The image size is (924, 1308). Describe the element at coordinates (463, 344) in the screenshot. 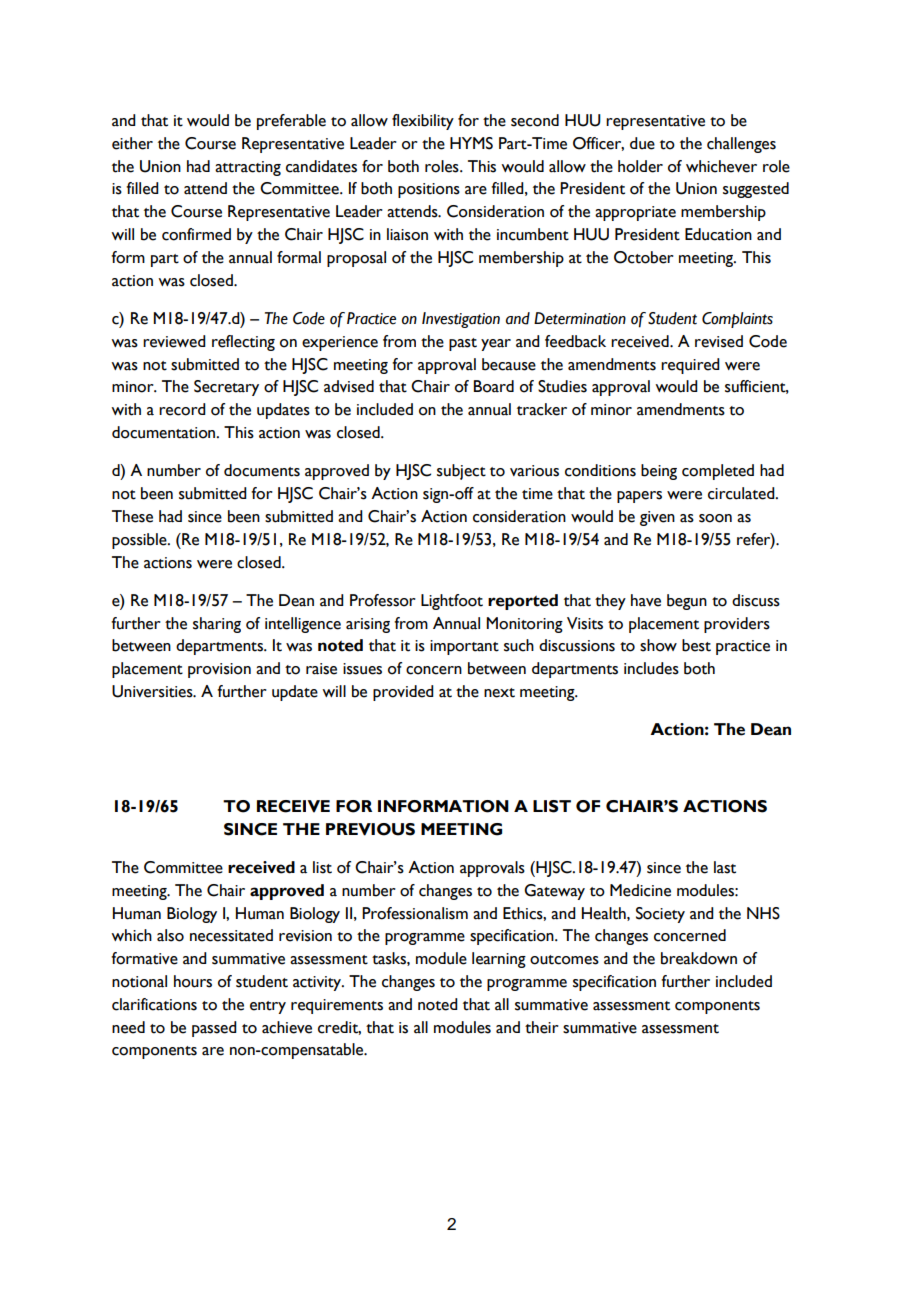

I see `past` at that location.
